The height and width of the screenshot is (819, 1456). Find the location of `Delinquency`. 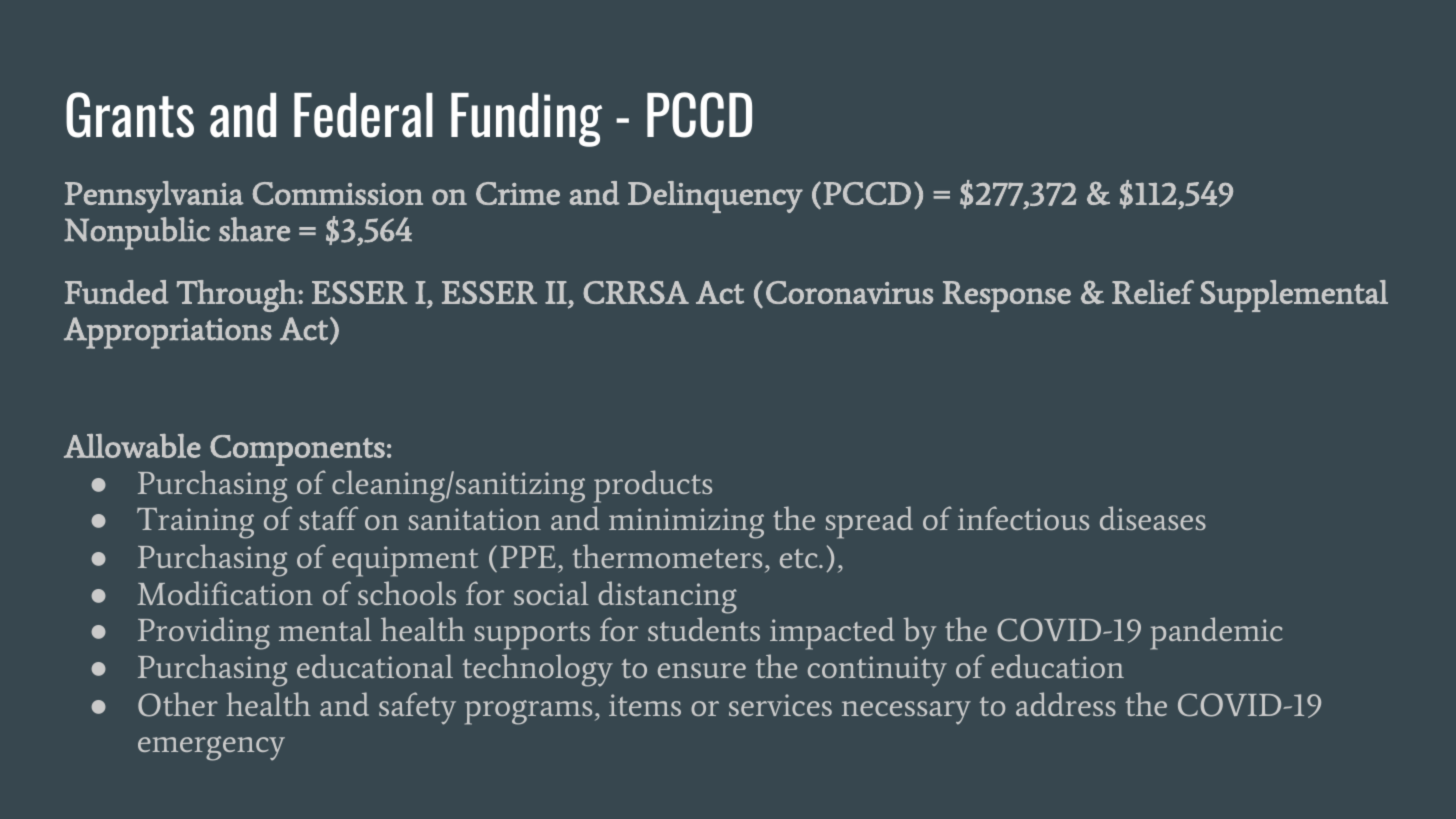

Delinquency is located at coordinates (715, 197).
